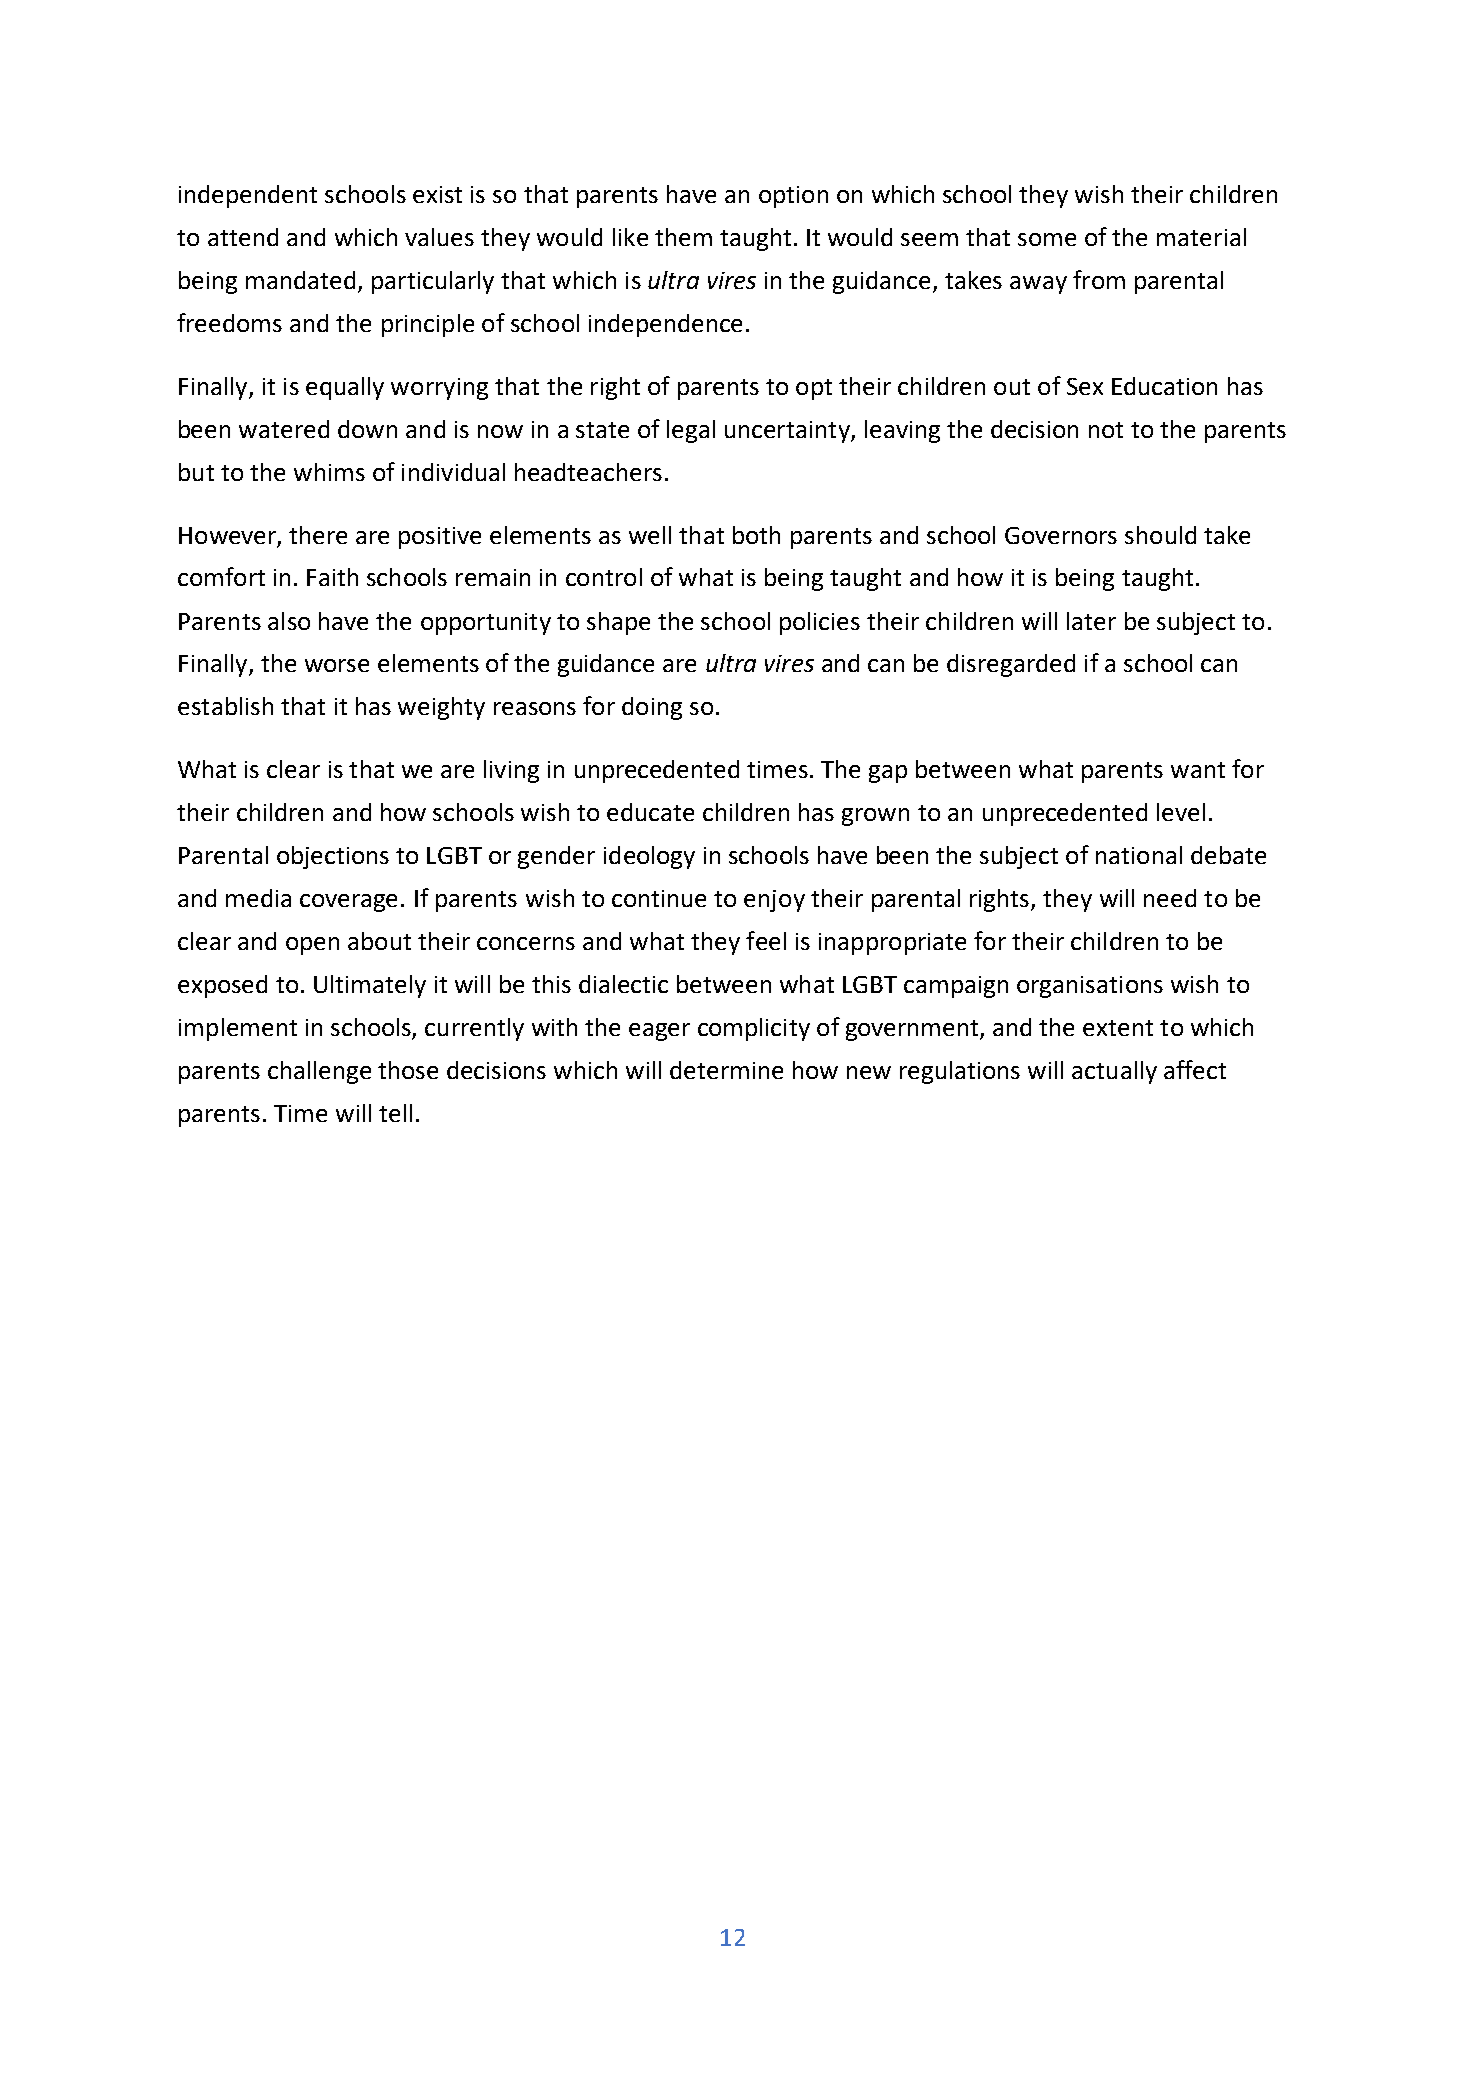 This screenshot has width=1466, height=2074. Describe the element at coordinates (683, 237) in the screenshot. I see `them` at that location.
